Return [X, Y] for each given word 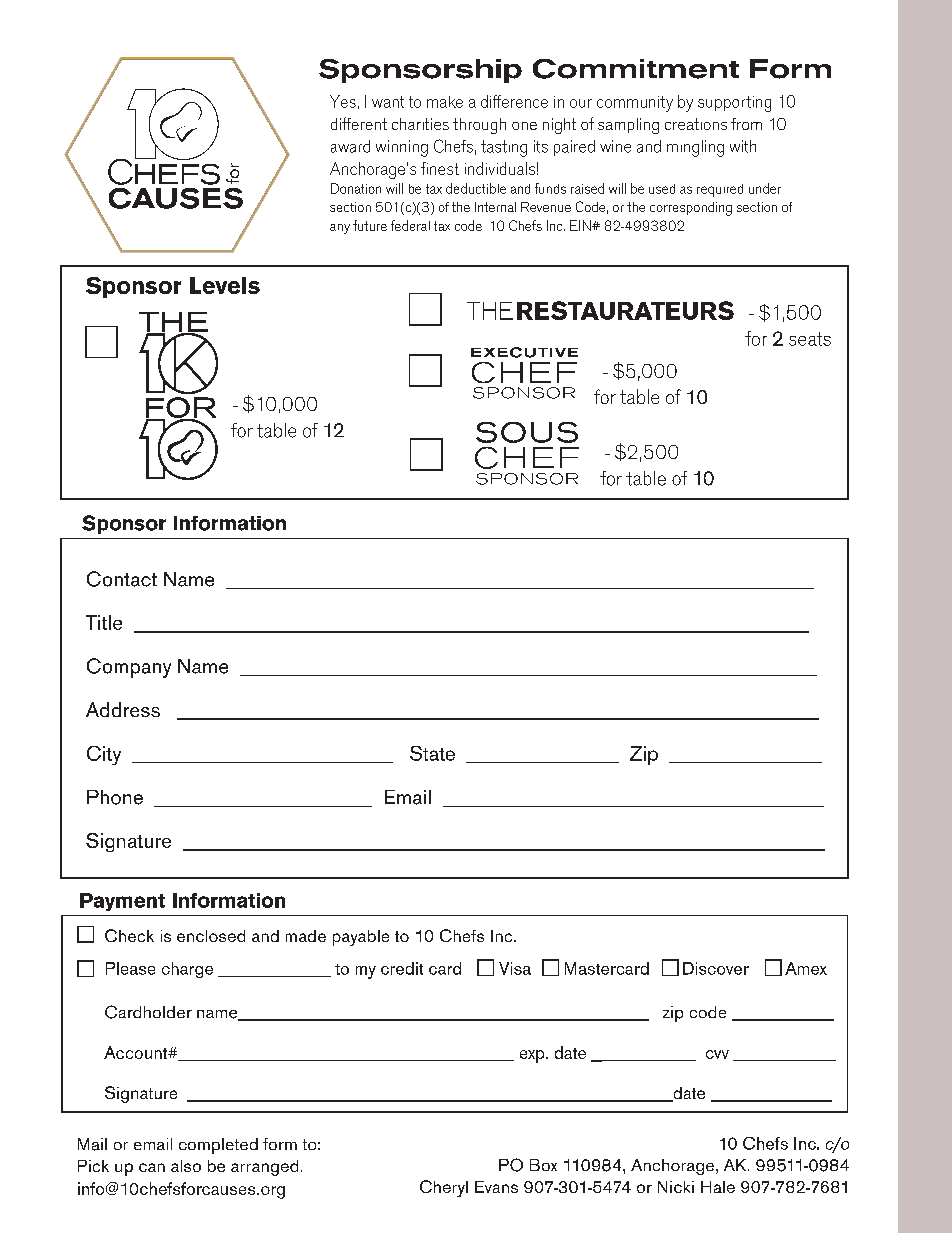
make [445, 102]
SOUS [527, 432]
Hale [718, 1187]
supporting [734, 104]
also [186, 1166]
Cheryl [444, 1188]
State [432, 753]
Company [129, 668]
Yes [343, 101]
